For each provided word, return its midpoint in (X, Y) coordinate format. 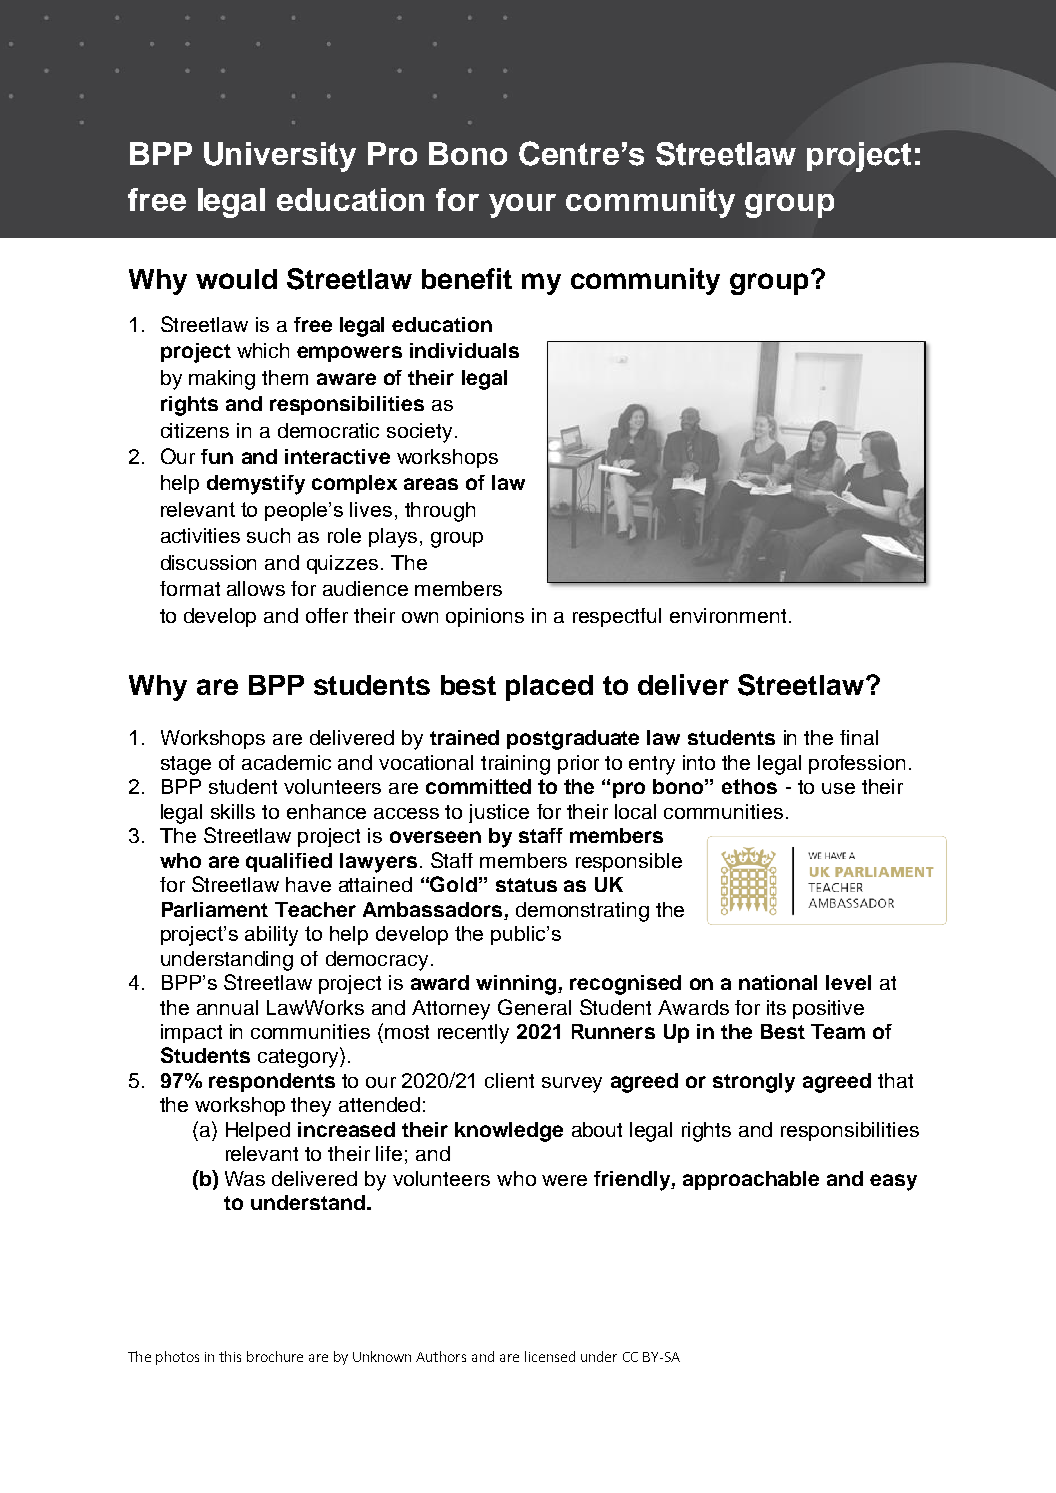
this (230, 1356)
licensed (550, 1356)
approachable (751, 1180)
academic (286, 762)
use (838, 788)
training (515, 765)
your (522, 206)
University (280, 157)
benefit (467, 278)
